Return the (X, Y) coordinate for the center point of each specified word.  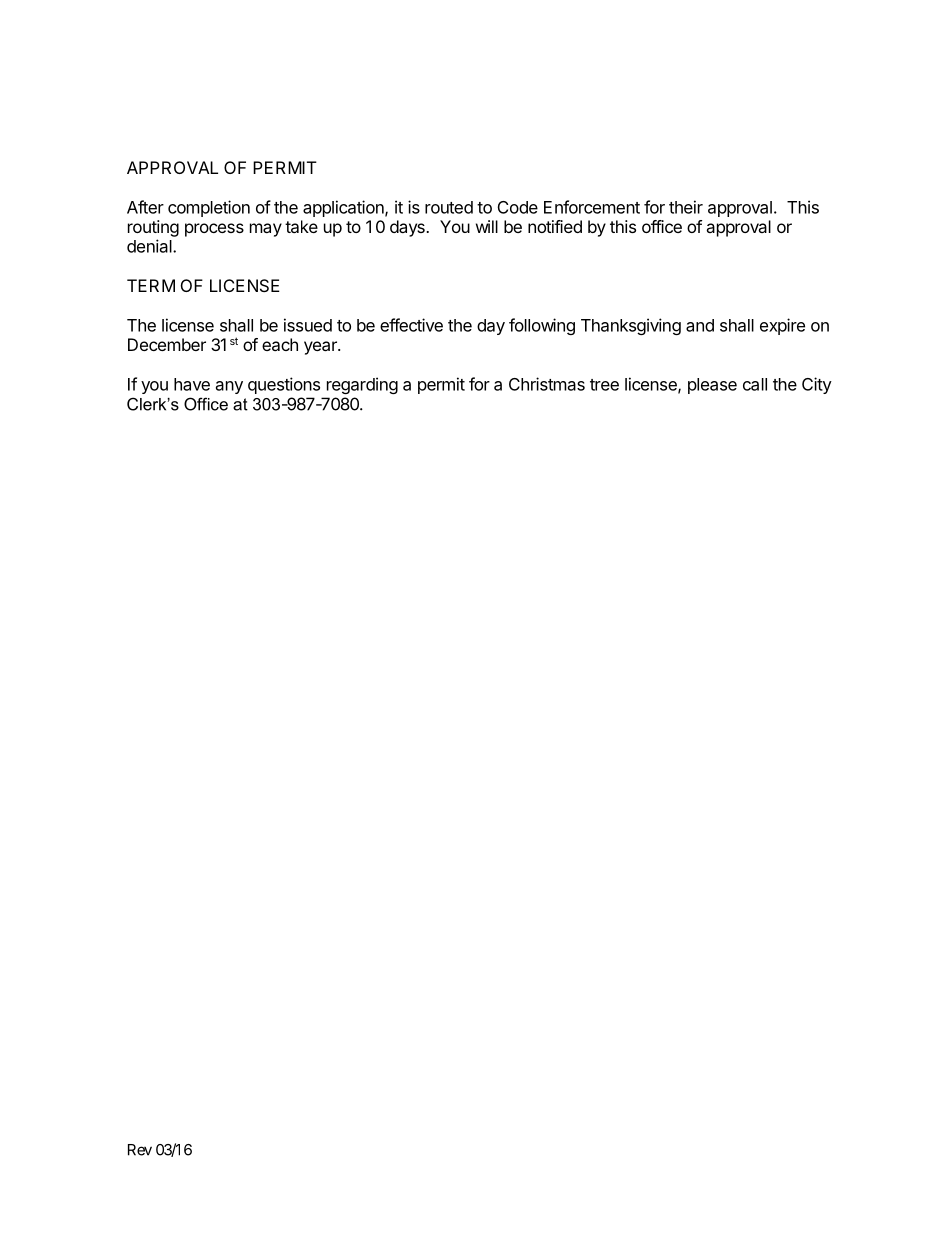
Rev (140, 1150)
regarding (362, 385)
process (214, 230)
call (755, 384)
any (229, 387)
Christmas (547, 384)
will (487, 226)
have (192, 384)
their (686, 207)
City (817, 385)
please (712, 386)
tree (604, 385)
